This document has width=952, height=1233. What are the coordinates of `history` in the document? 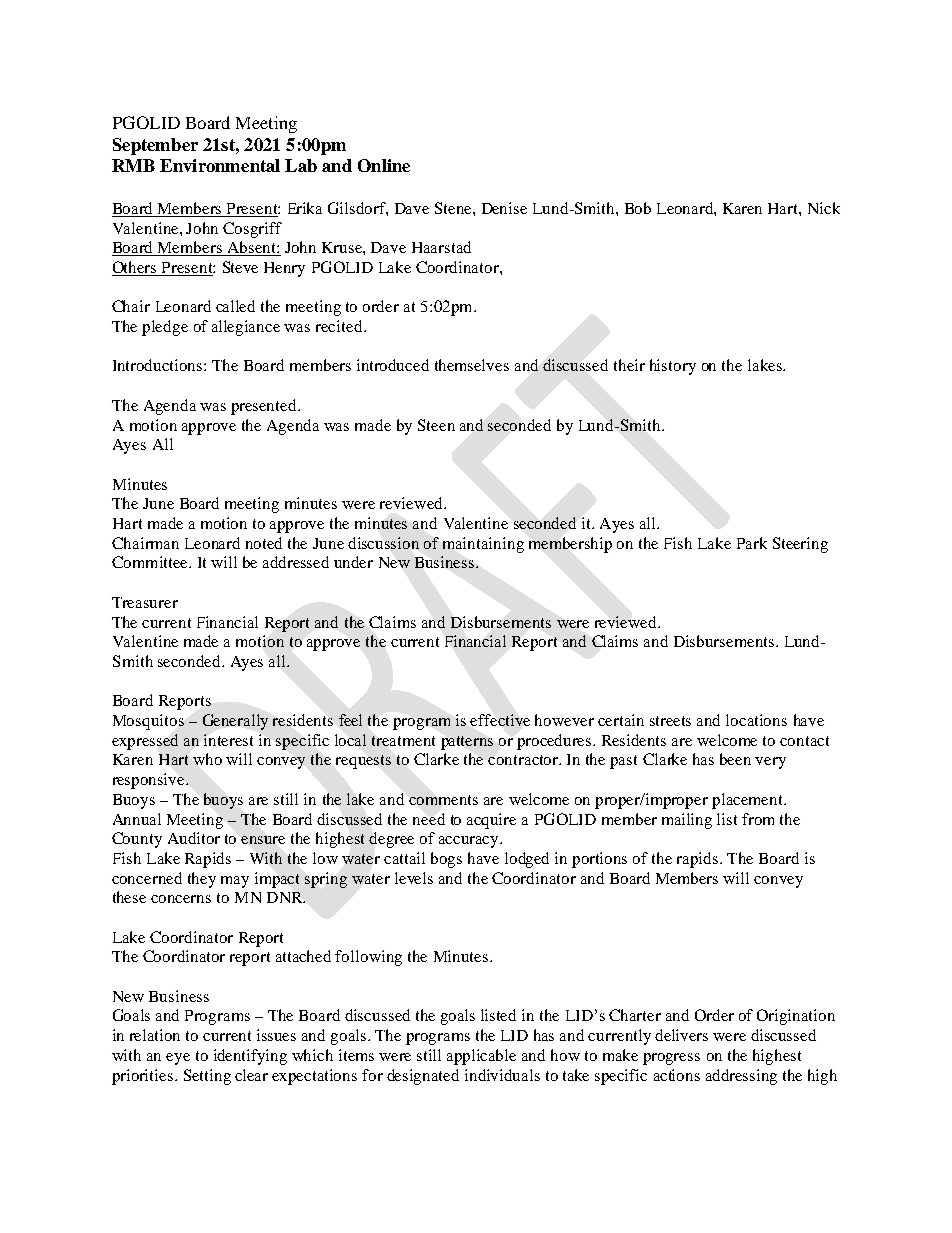 It's located at (673, 367).
